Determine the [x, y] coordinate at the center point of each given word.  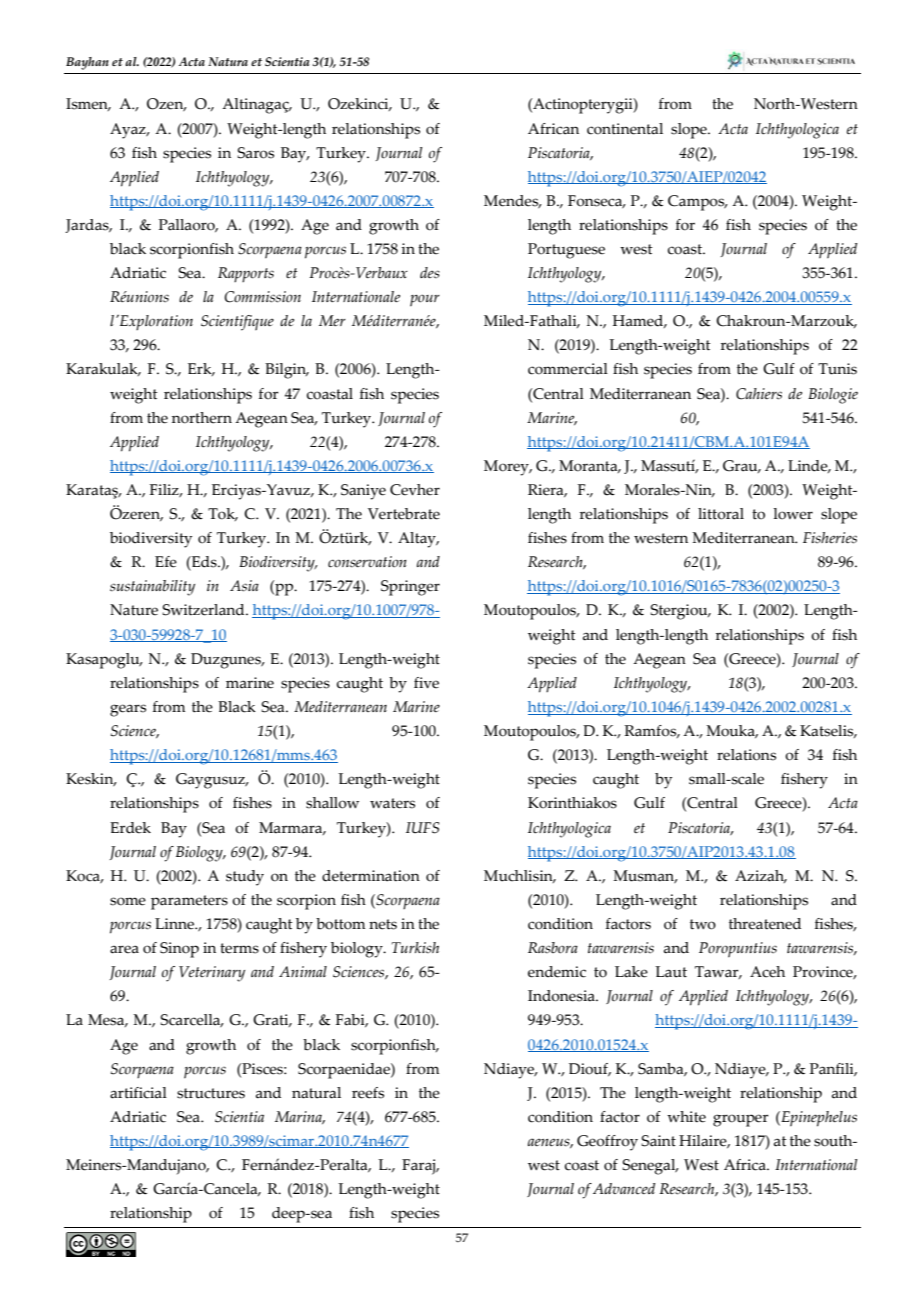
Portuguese [566, 251]
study [245, 878]
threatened [765, 924]
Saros [255, 153]
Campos [697, 203]
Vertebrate [404, 514]
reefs [368, 1093]
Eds [204, 562]
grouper [741, 1120]
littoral [721, 514]
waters [392, 803]
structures [211, 1093]
